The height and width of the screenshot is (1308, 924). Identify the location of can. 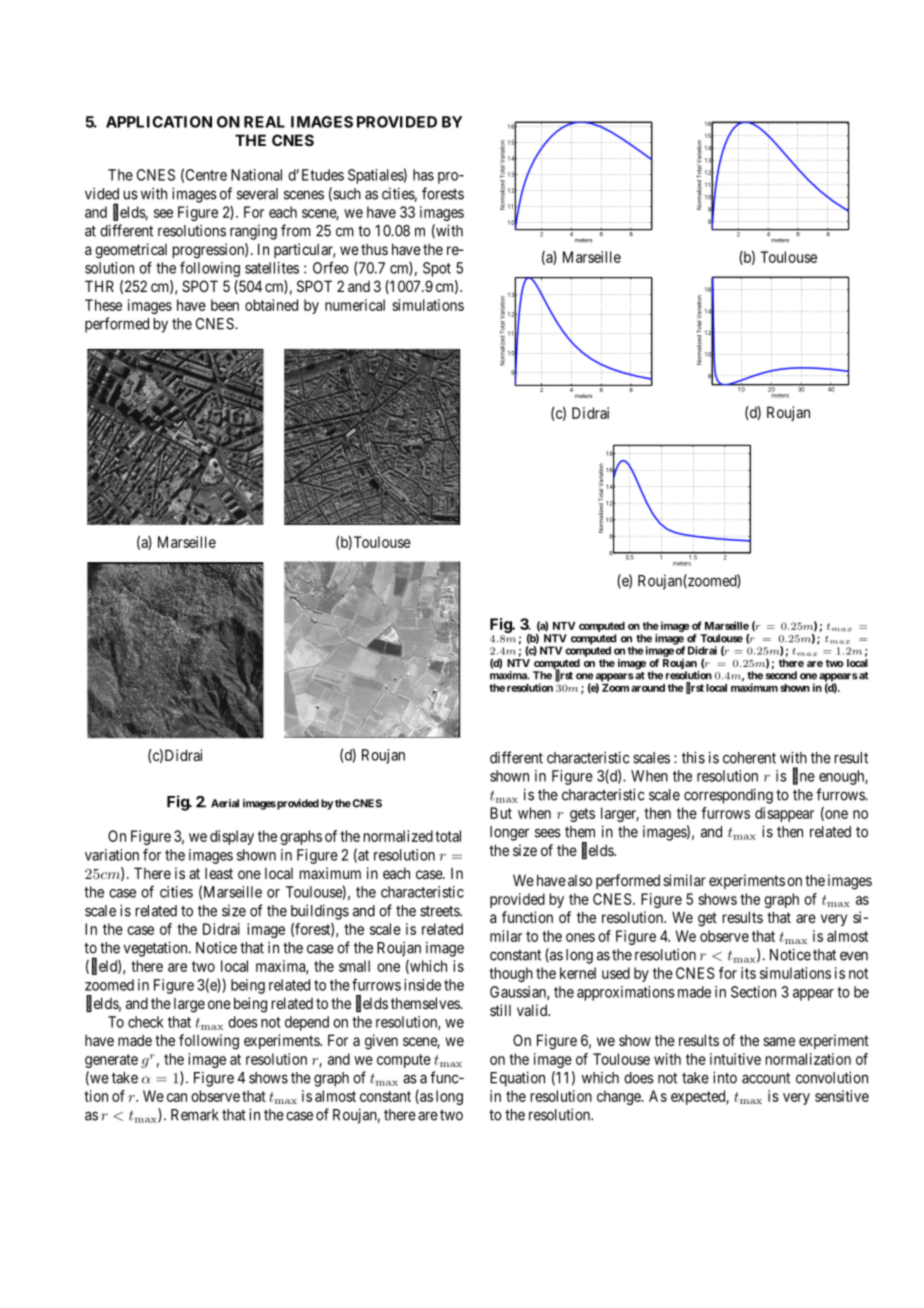
(177, 1097).
